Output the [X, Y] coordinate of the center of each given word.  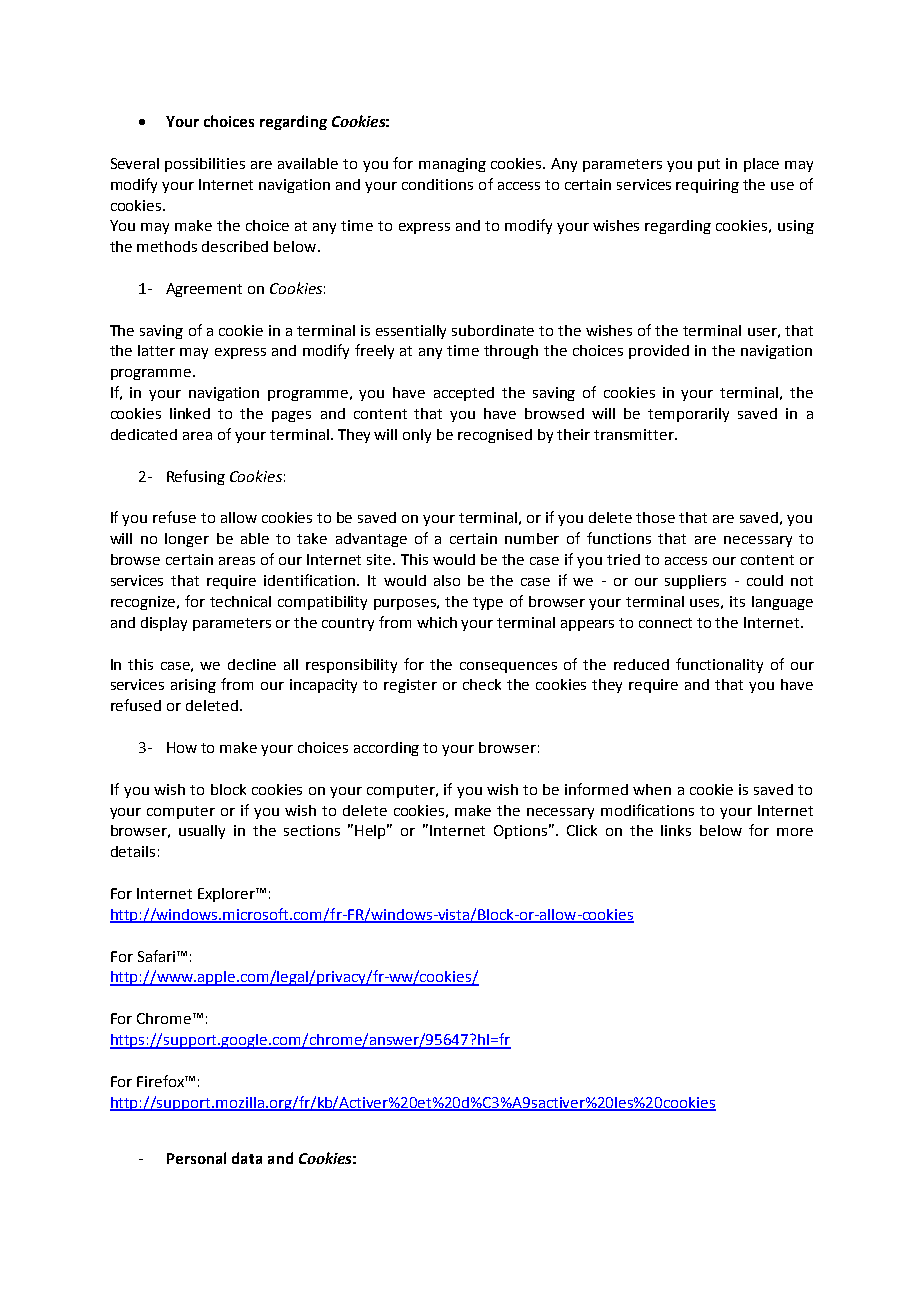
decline [252, 664]
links [676, 830]
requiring [707, 186]
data [247, 1158]
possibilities [205, 165]
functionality [719, 665]
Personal [196, 1158]
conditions [437, 184]
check [482, 684]
